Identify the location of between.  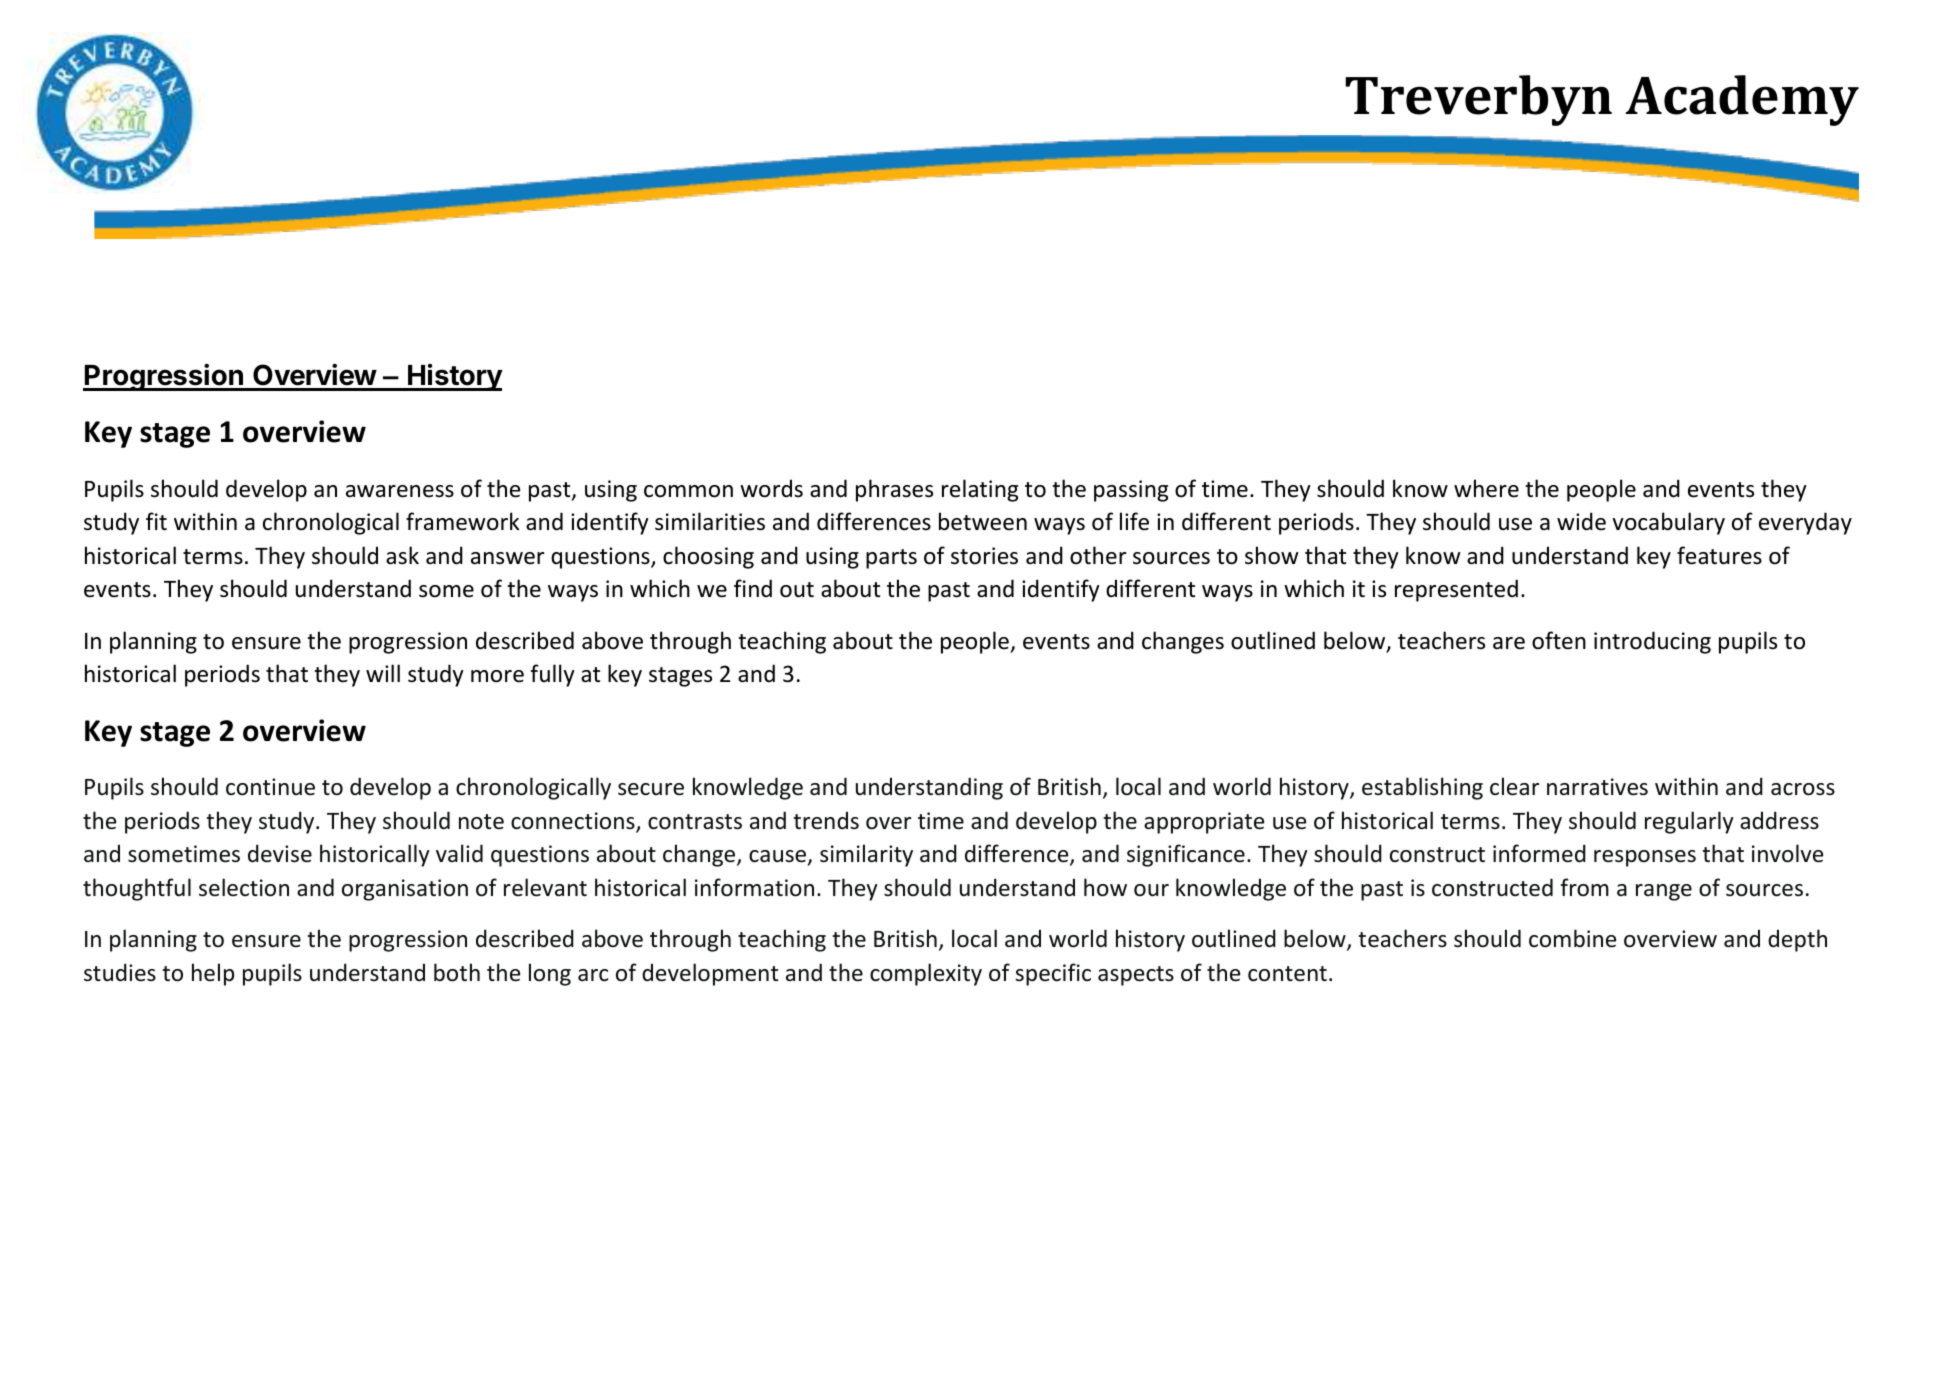
(983, 521).
